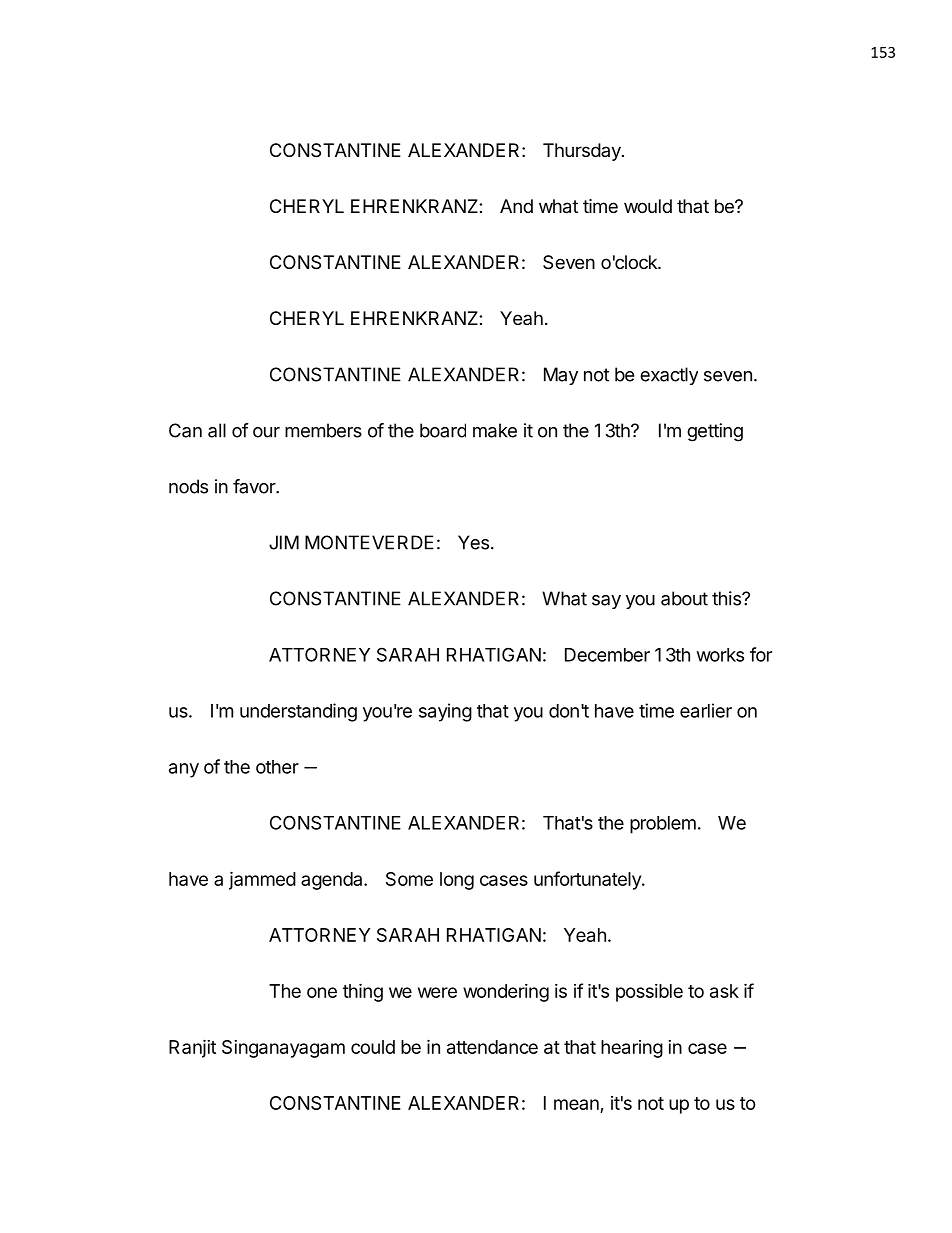 The image size is (952, 1233). Describe the element at coordinates (322, 992) in the document. I see `one` at that location.
